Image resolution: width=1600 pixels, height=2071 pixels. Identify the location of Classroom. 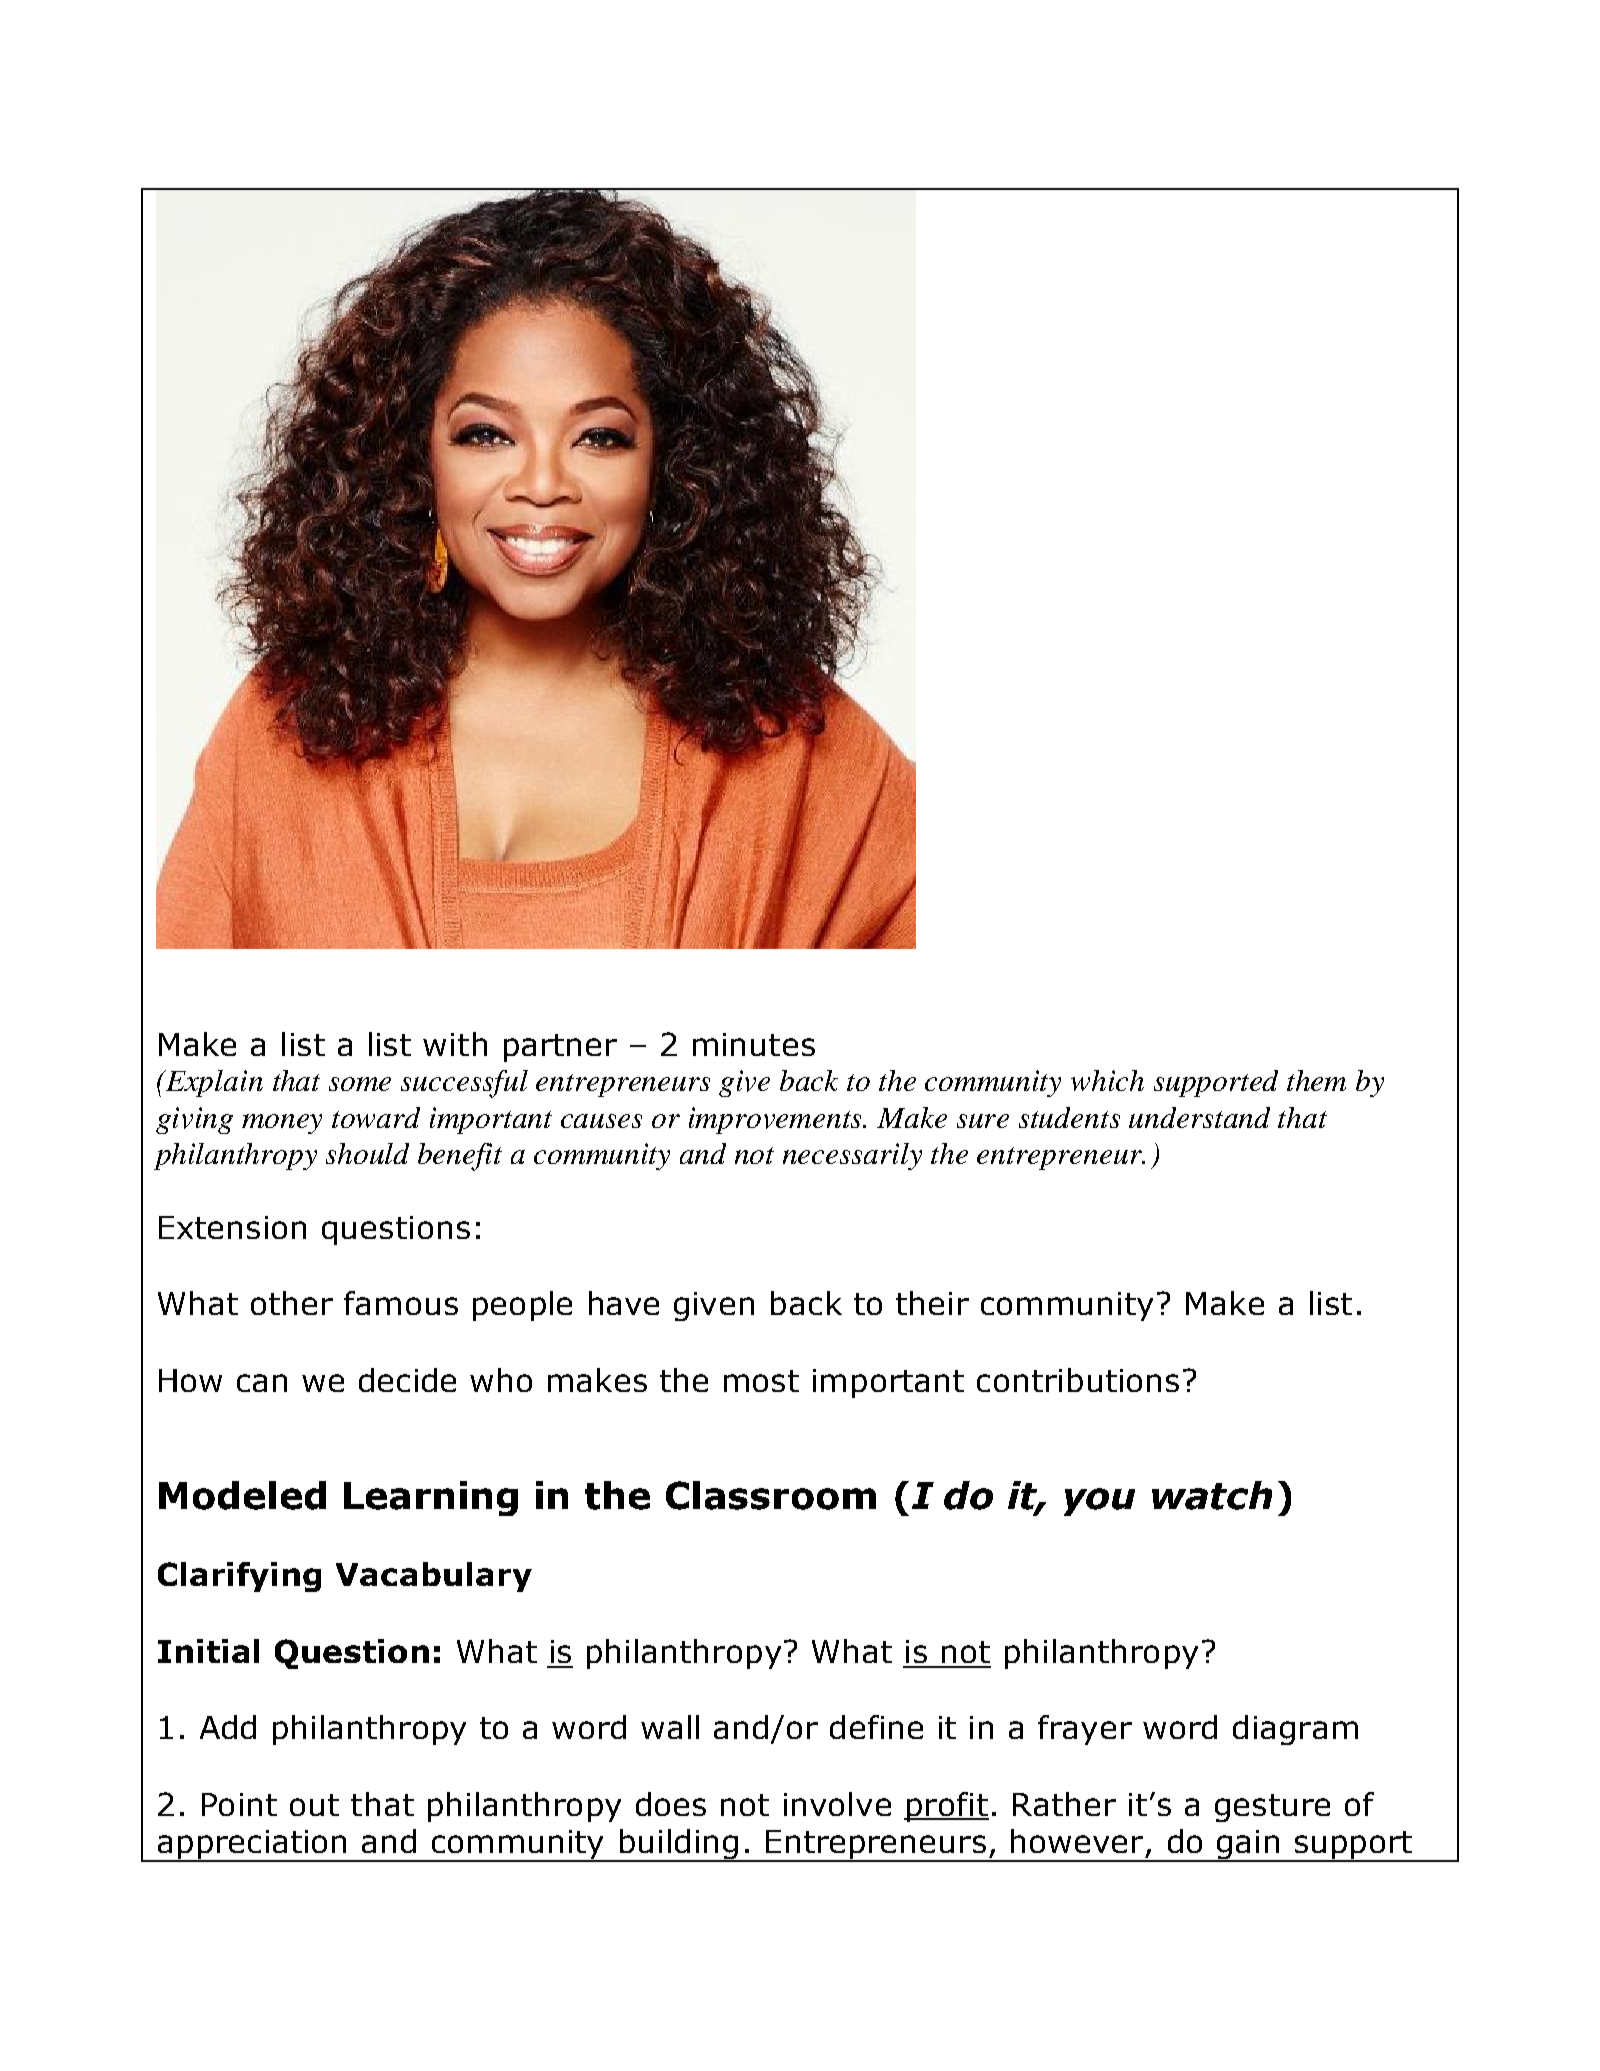
(771, 1495).
